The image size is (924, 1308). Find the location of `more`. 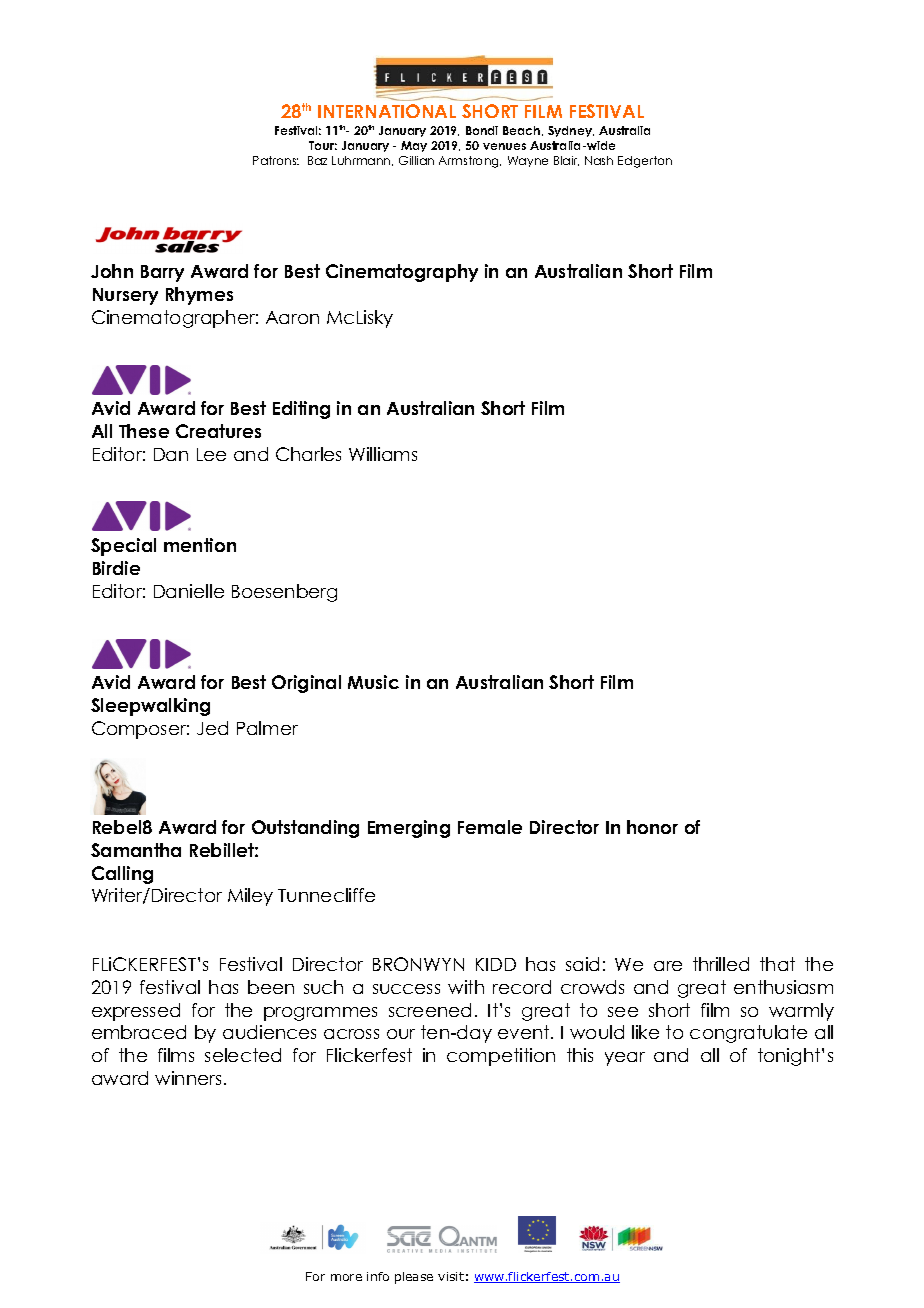

more is located at coordinates (346, 1277).
